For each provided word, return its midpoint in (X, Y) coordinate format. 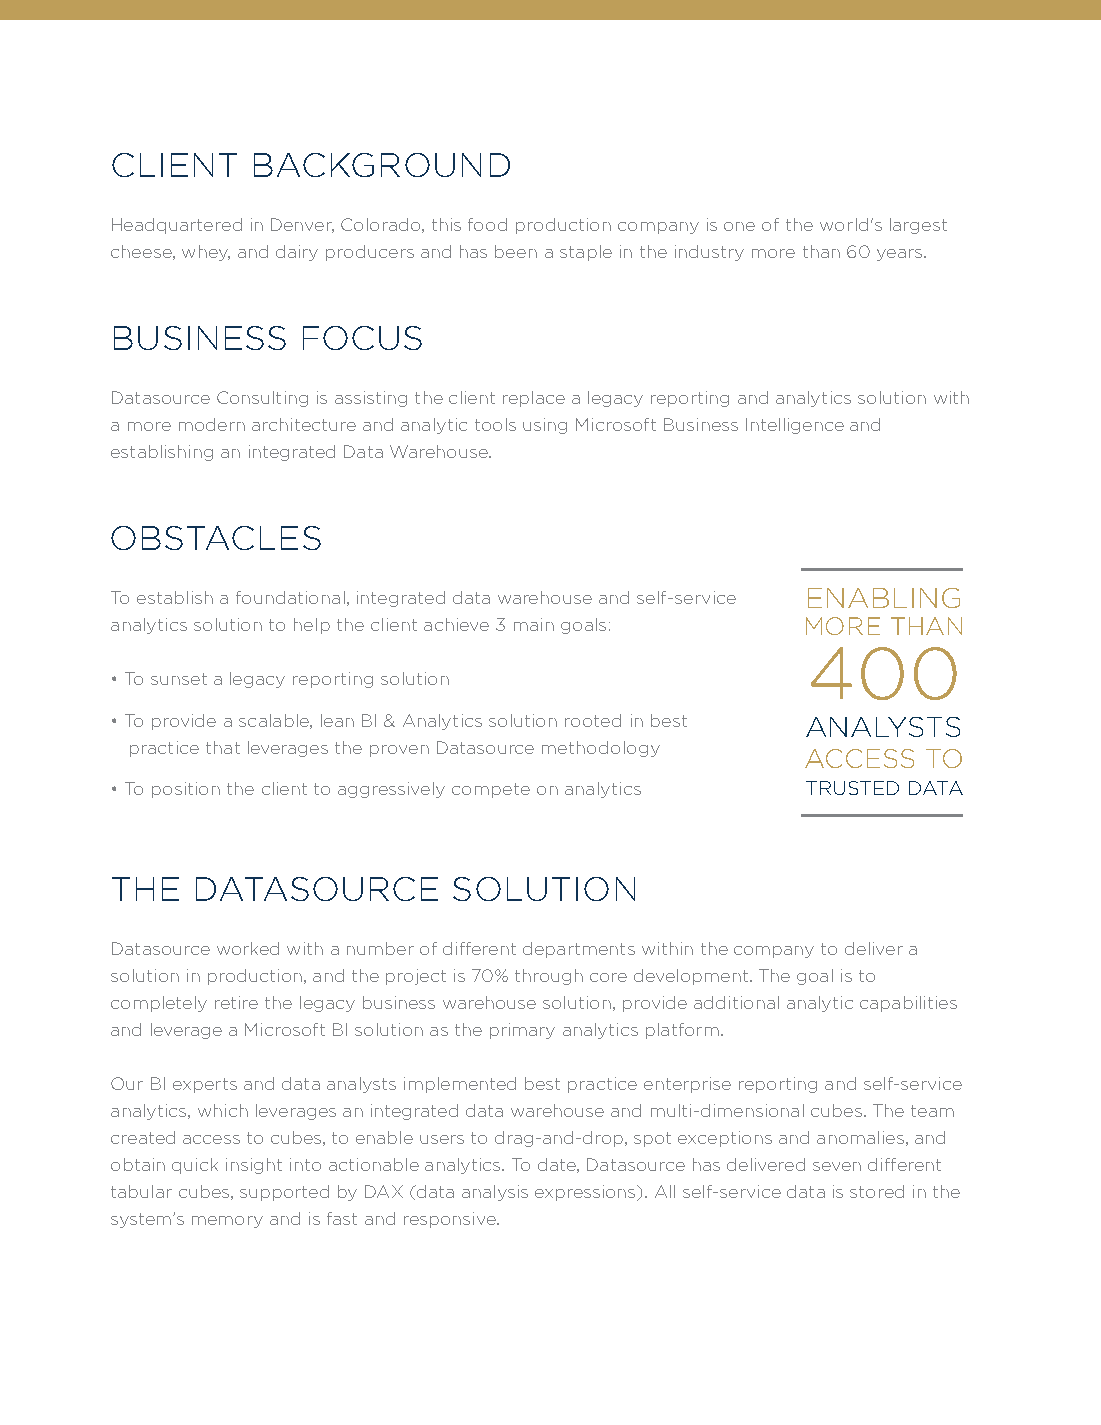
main (534, 624)
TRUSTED (852, 788)
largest (918, 226)
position (186, 790)
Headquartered (177, 226)
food (487, 224)
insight (254, 1166)
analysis (495, 1193)
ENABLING (884, 598)
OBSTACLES (216, 538)
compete (491, 790)
